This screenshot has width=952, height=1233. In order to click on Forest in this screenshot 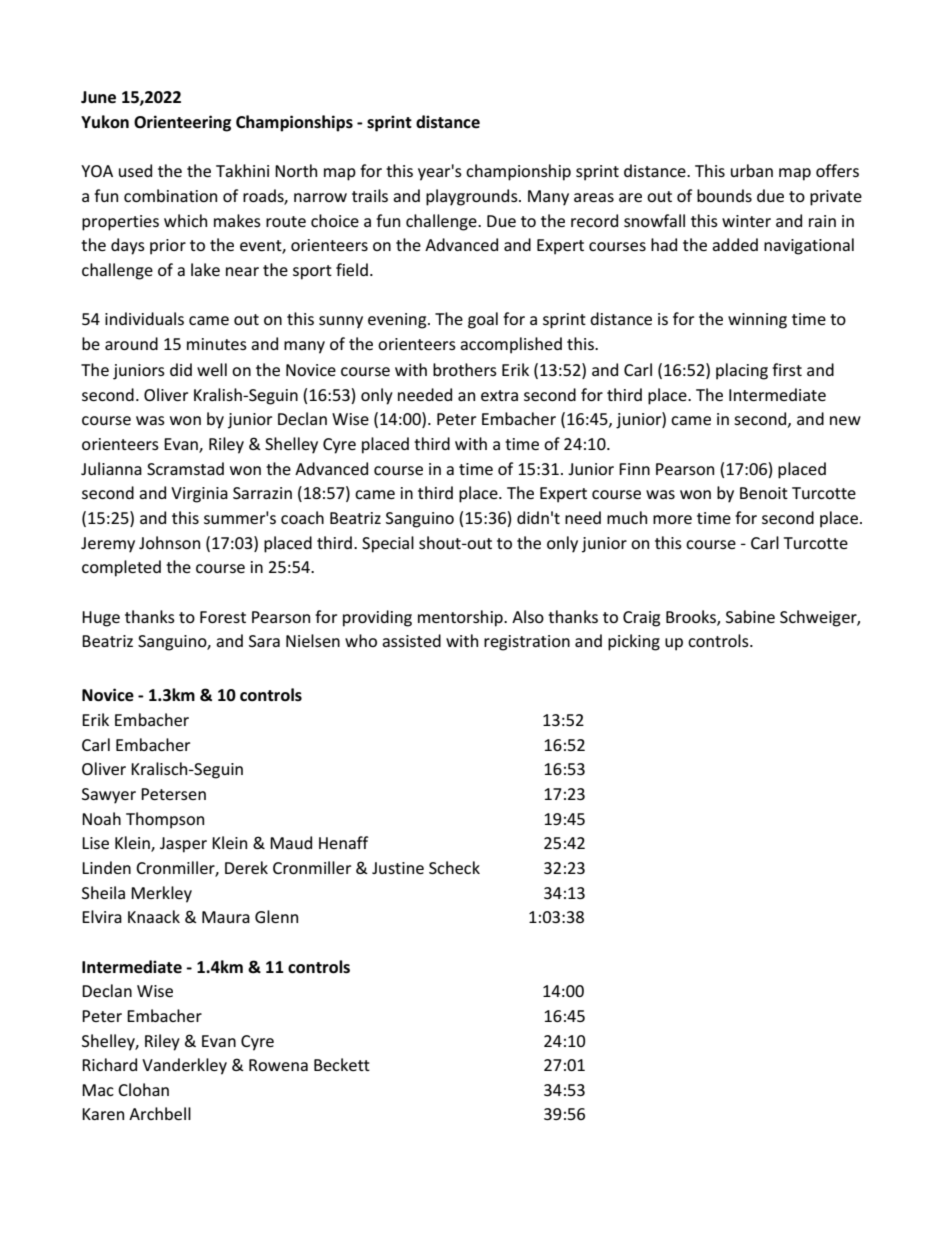, I will do `click(223, 617)`.
